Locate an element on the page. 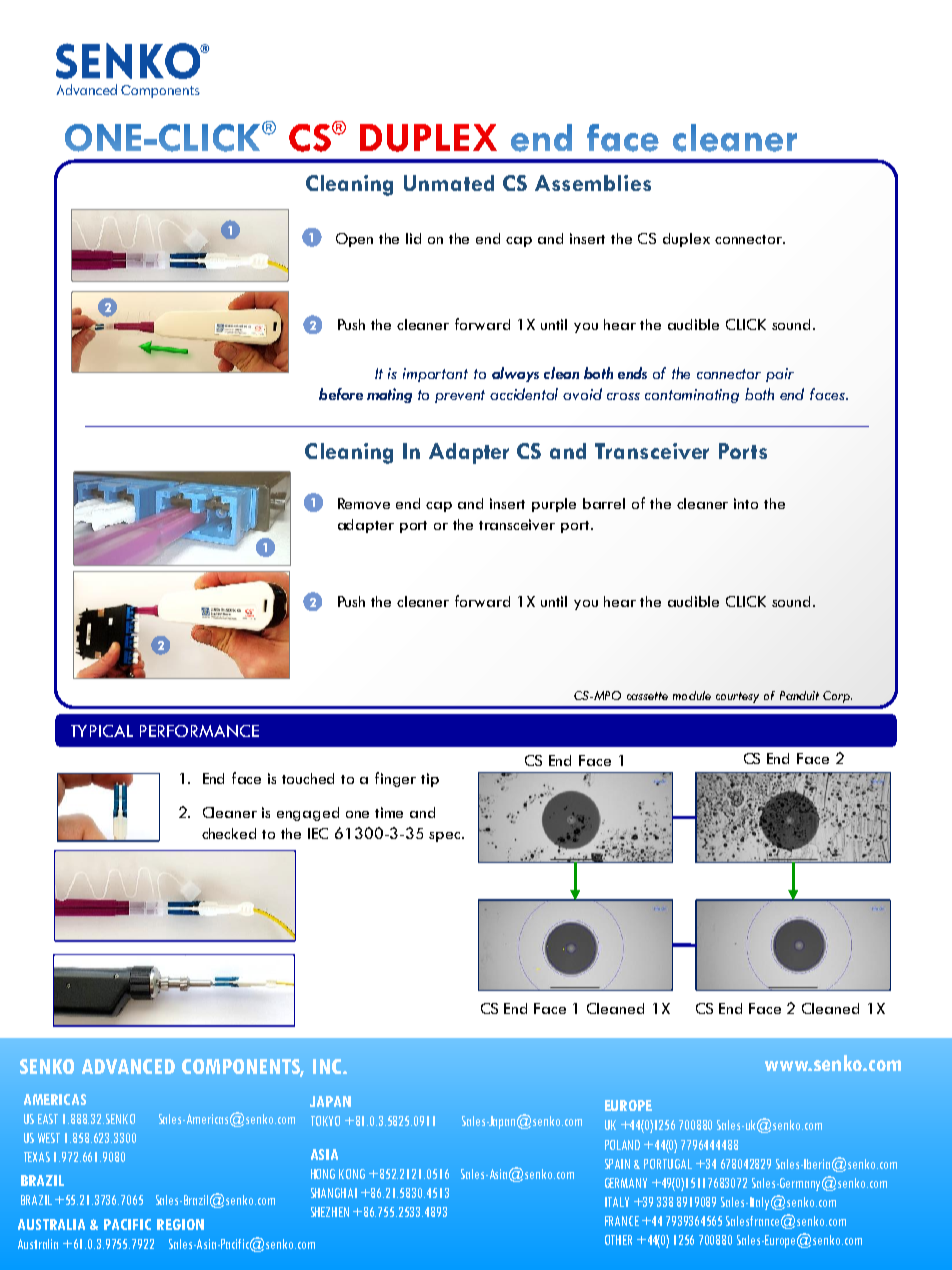 This document has width=952, height=1270. REGION is located at coordinates (180, 1224).
